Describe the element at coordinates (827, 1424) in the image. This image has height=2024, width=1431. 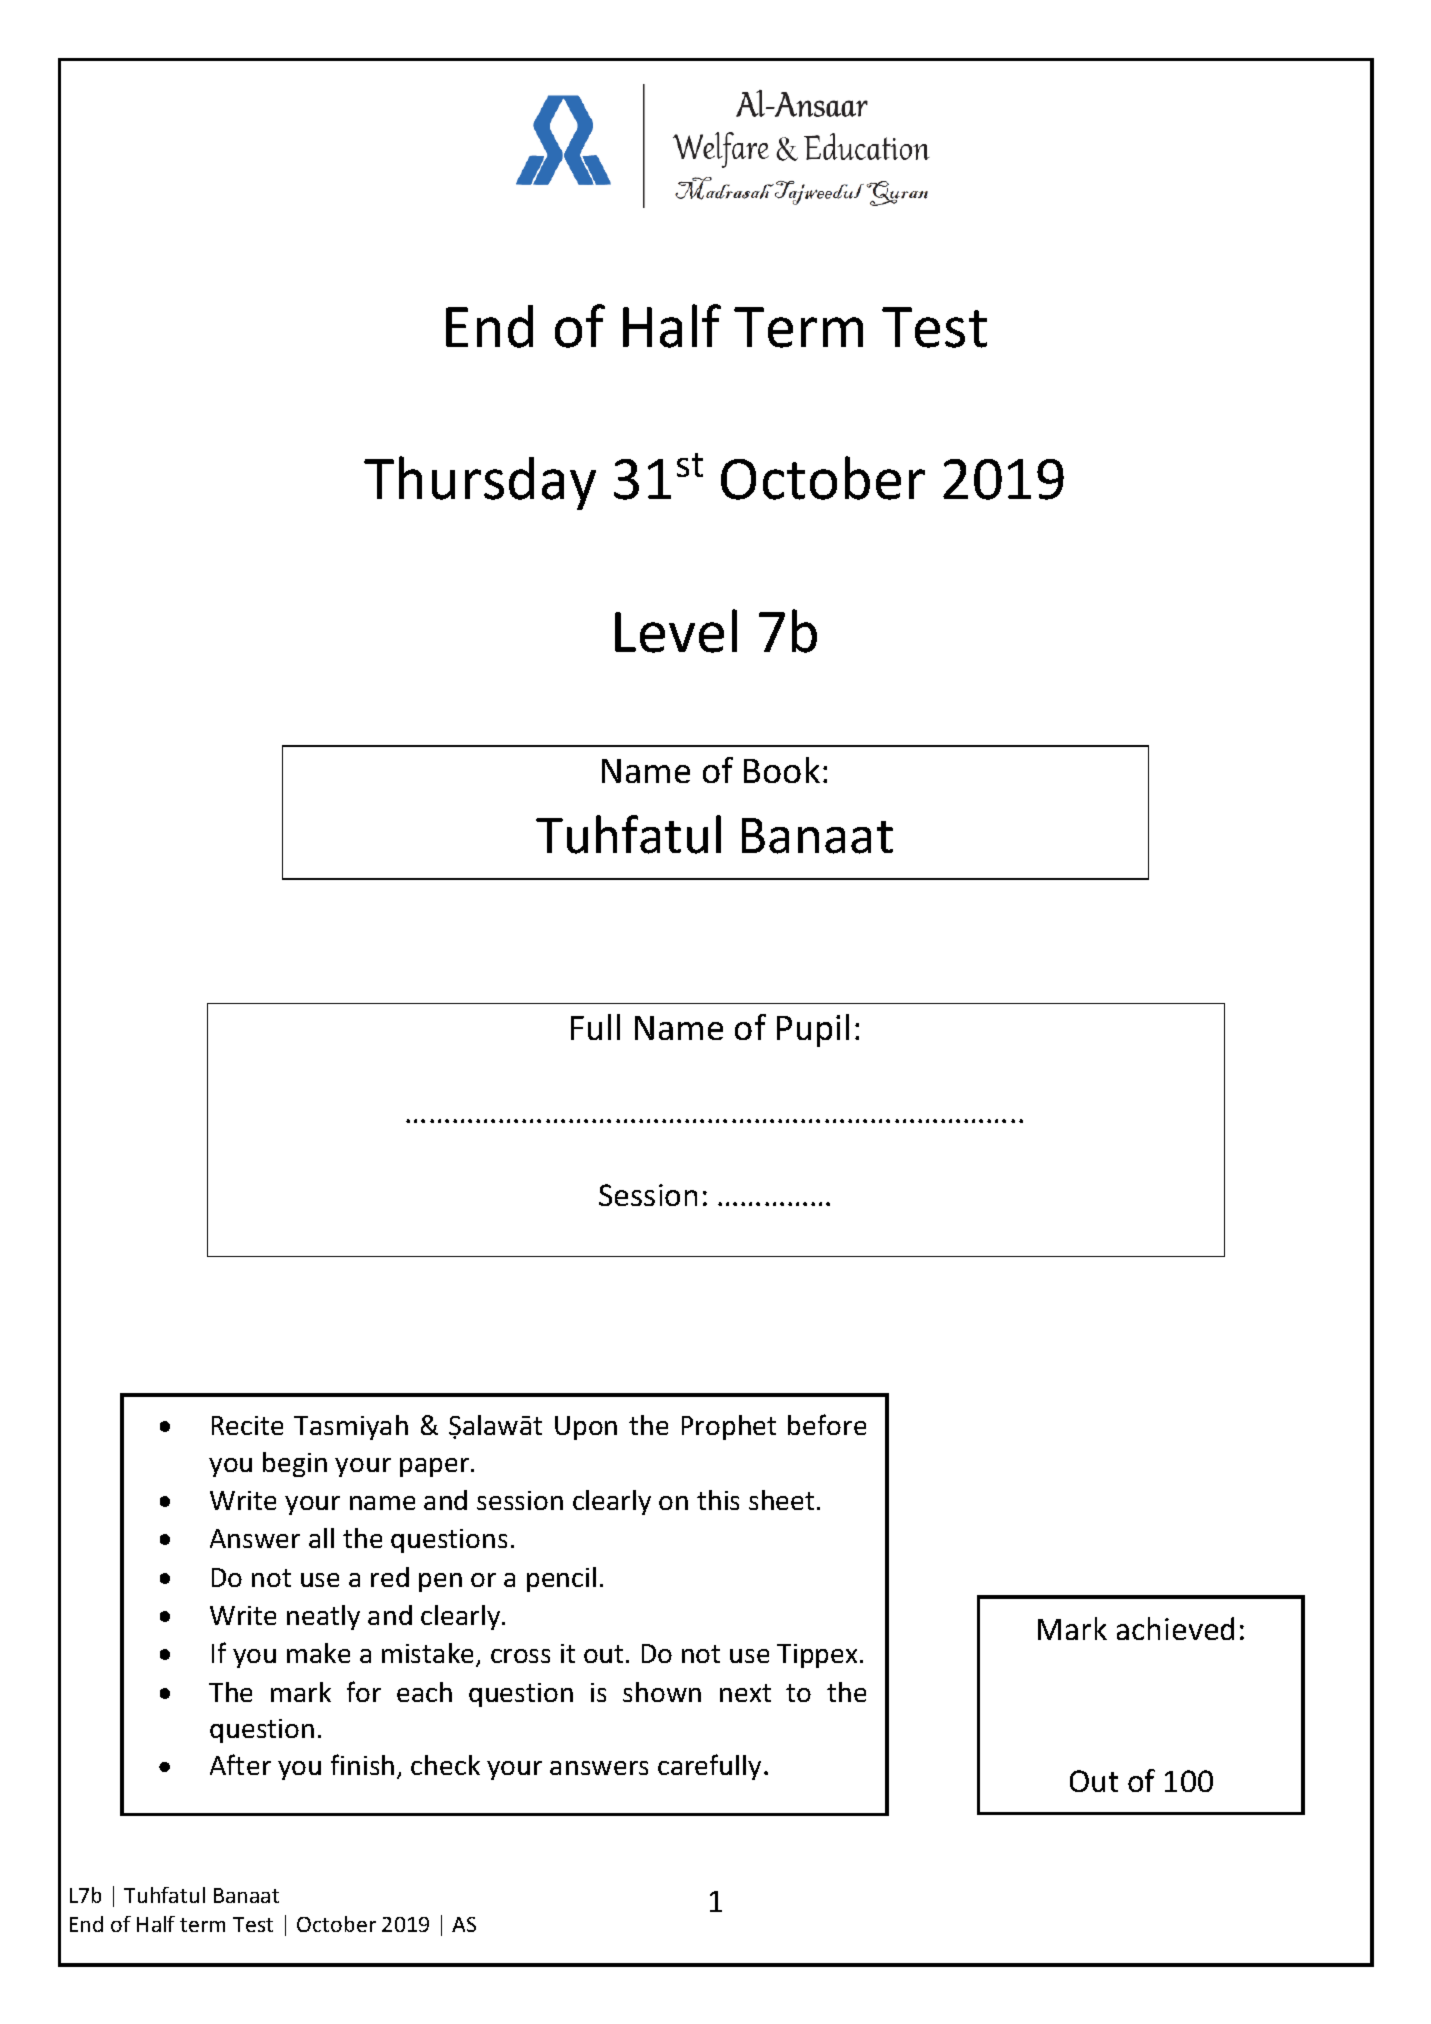
I see `before` at that location.
